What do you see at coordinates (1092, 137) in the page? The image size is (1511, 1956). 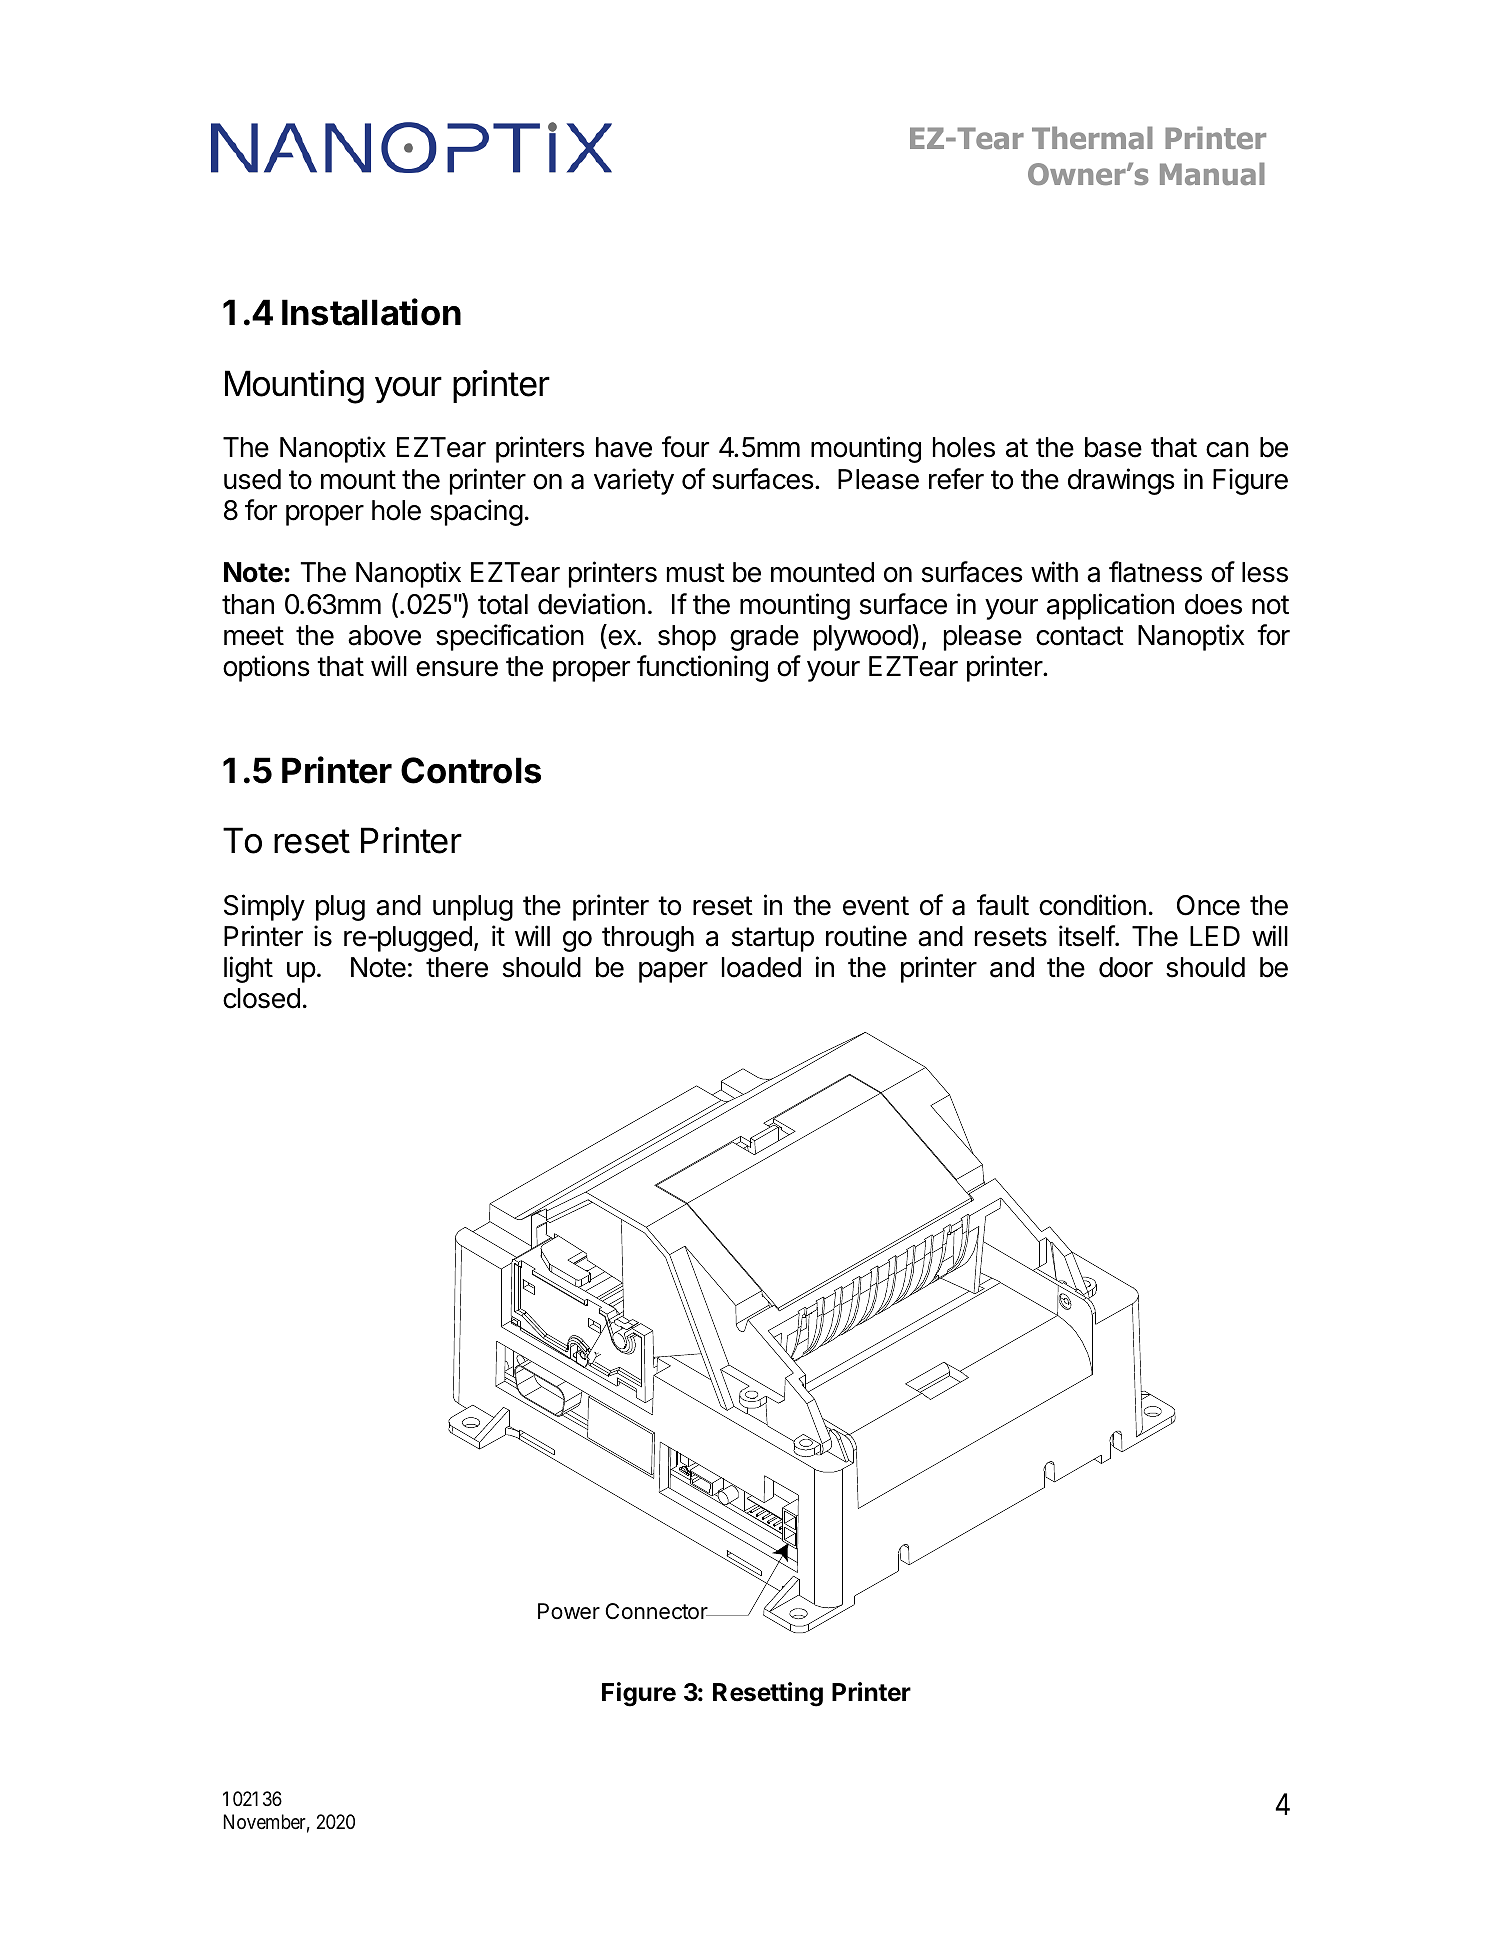 I see `Thermal` at bounding box center [1092, 137].
